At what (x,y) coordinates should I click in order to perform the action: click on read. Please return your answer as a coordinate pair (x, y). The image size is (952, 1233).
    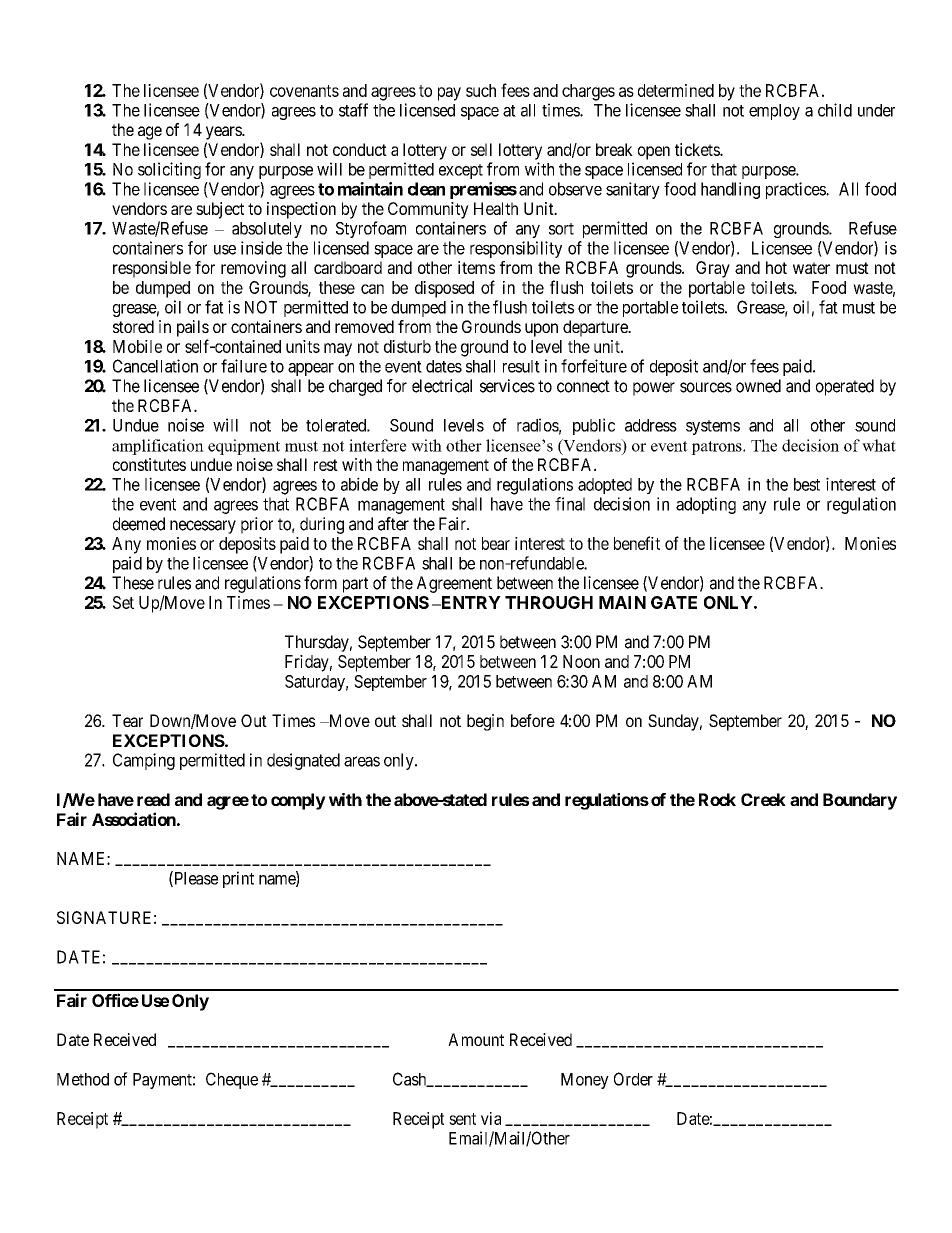
    Looking at the image, I should click on (153, 799).
